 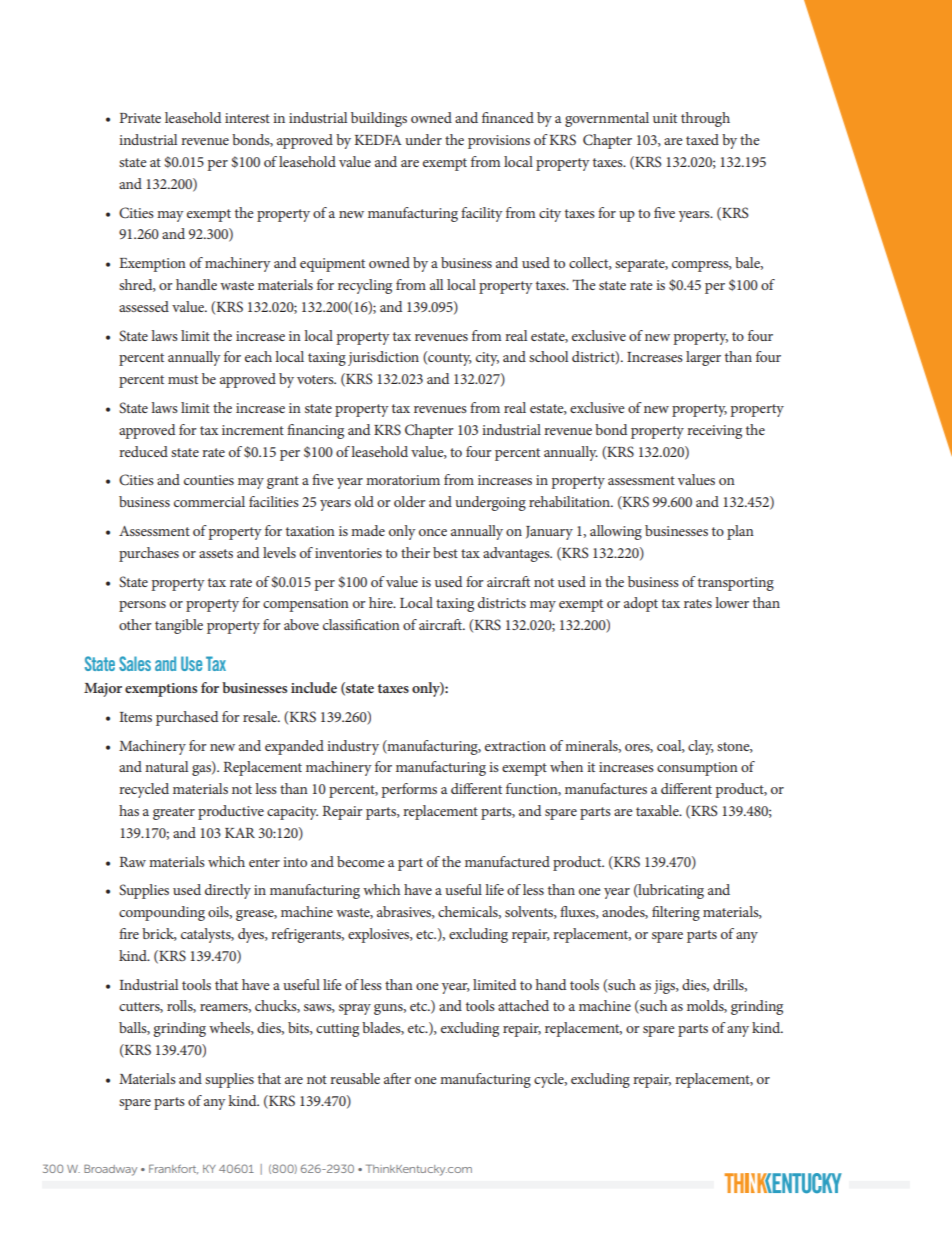 What do you see at coordinates (665, 118) in the page?
I see `unit` at bounding box center [665, 118].
